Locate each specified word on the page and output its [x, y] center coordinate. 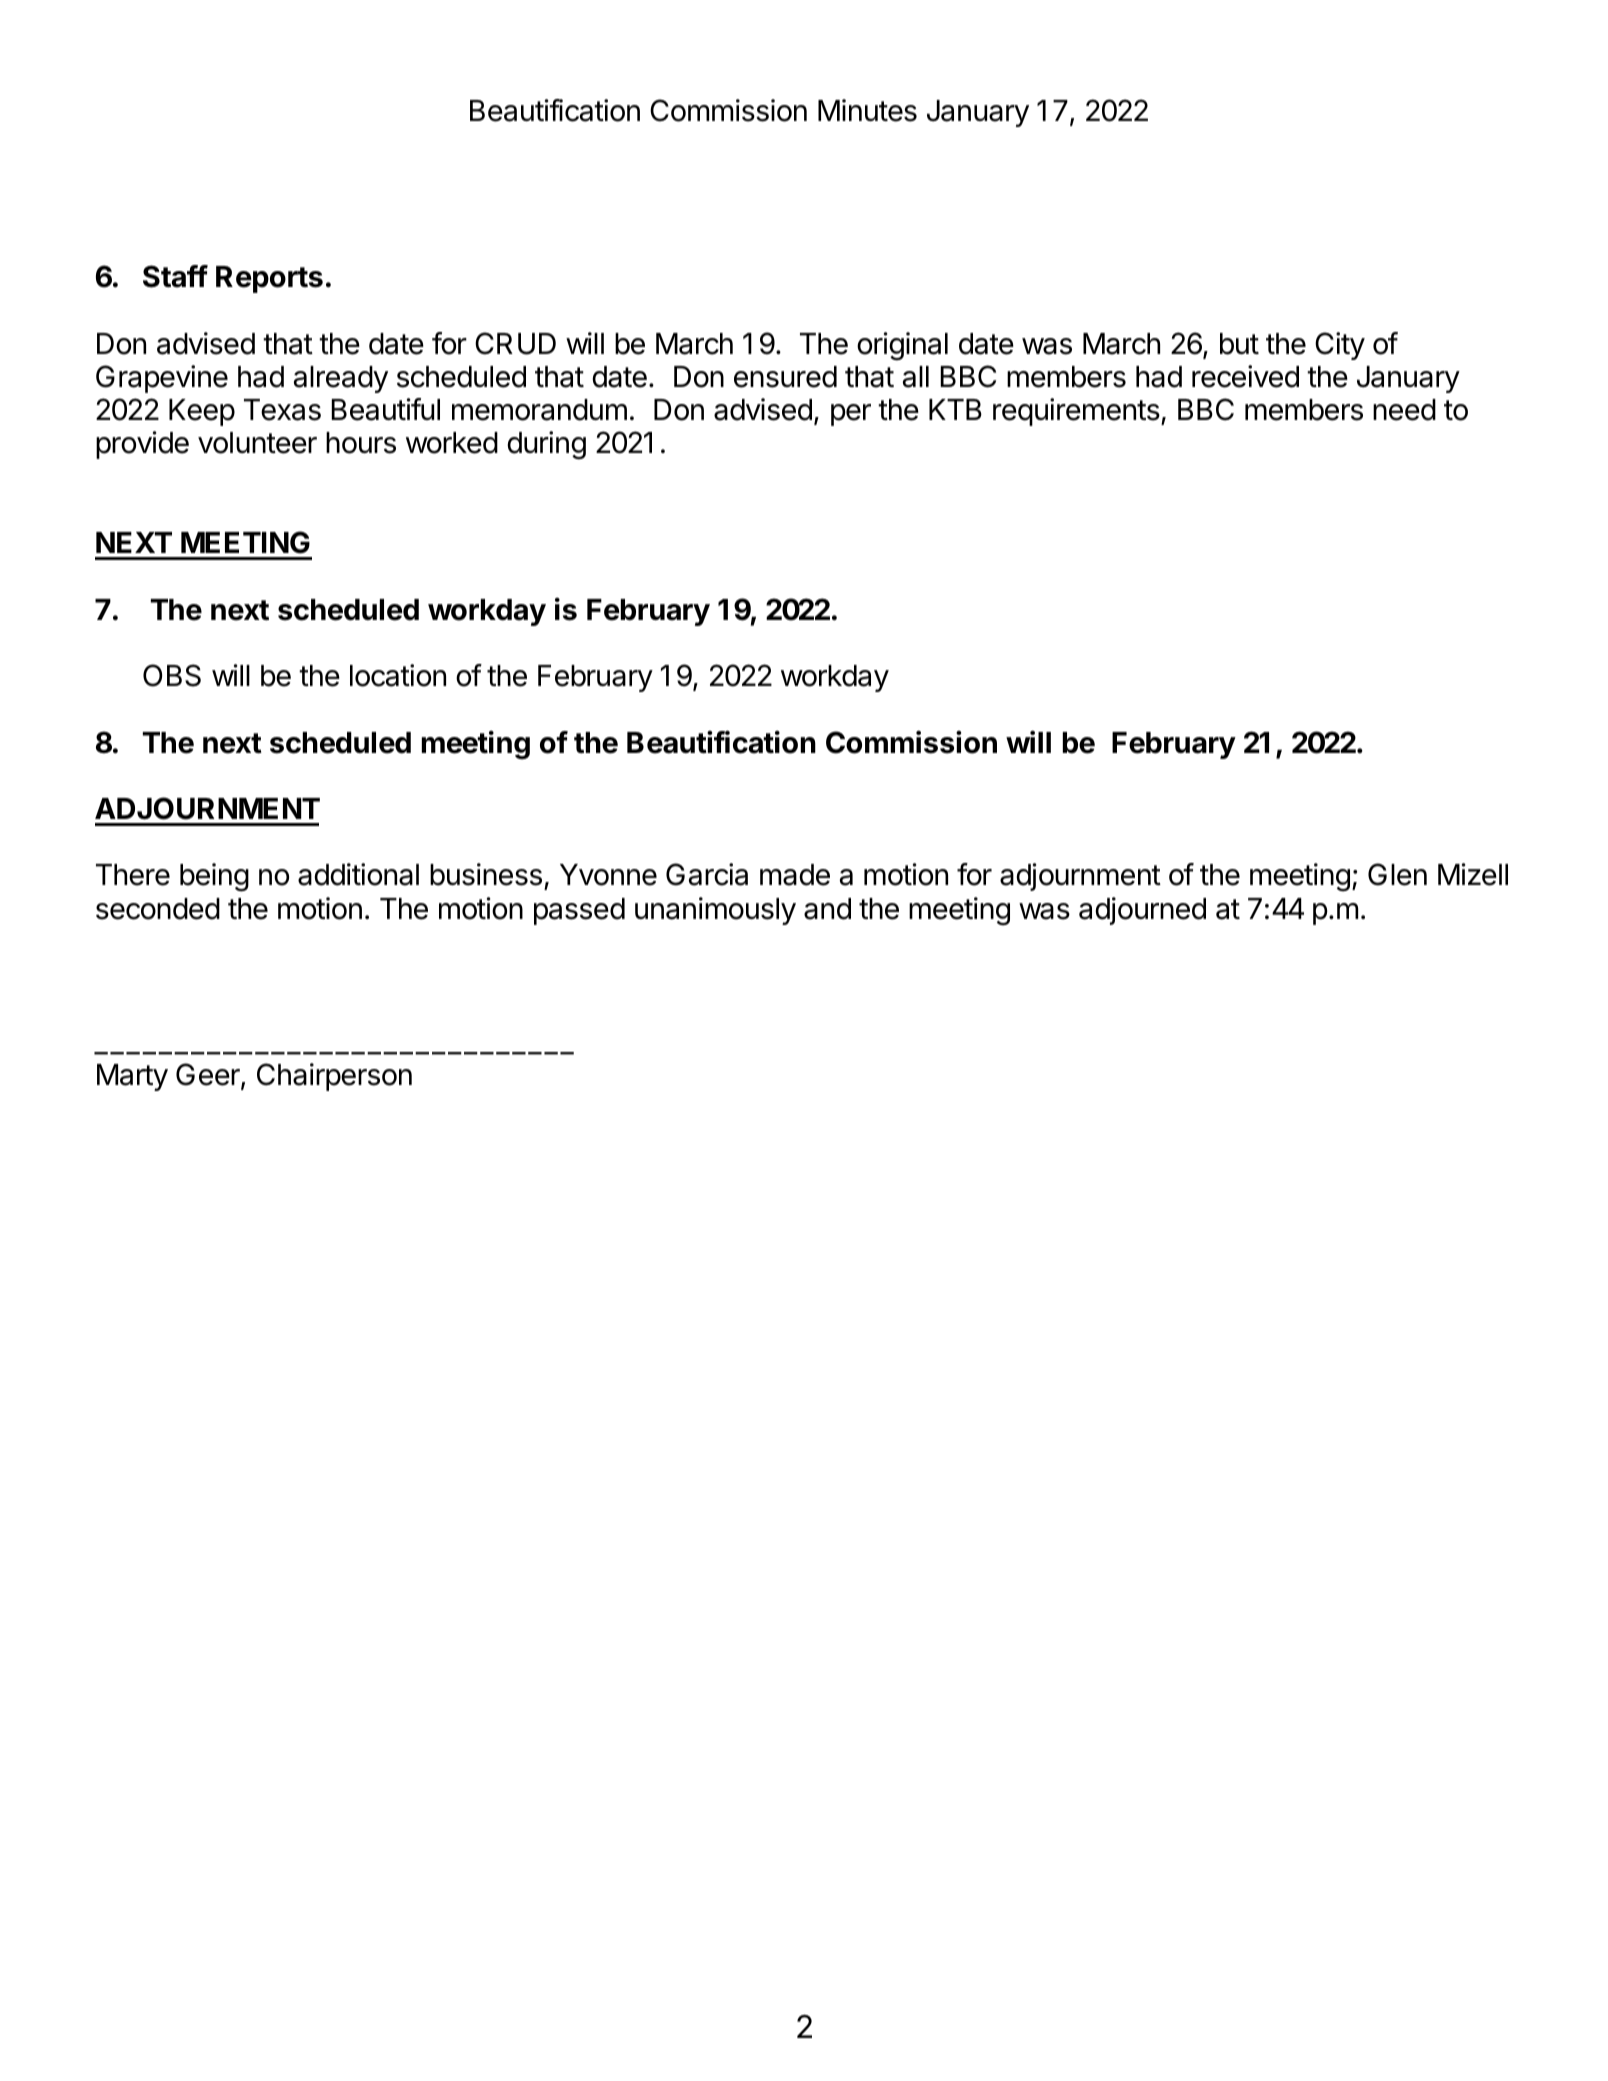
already [341, 379]
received [1245, 376]
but [1239, 344]
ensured [785, 377]
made [795, 875]
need [1404, 410]
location [398, 675]
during [546, 445]
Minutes [867, 110]
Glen [1397, 874]
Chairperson [334, 1077]
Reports [269, 279]
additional [358, 874]
